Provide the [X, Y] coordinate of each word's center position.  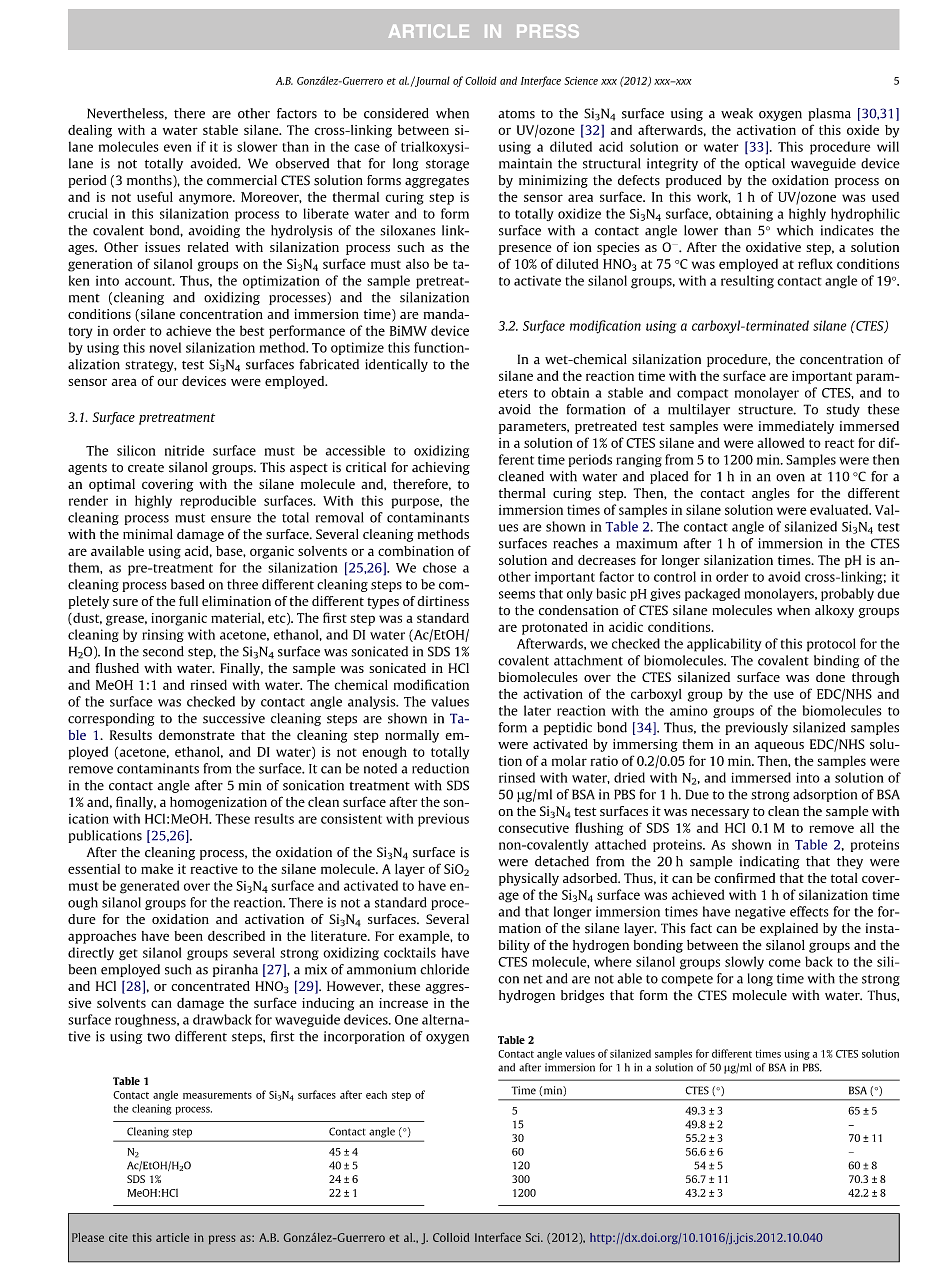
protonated [555, 628]
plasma [829, 114]
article [172, 1237]
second [163, 651]
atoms [516, 114]
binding [836, 661]
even [177, 148]
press [222, 1239]
